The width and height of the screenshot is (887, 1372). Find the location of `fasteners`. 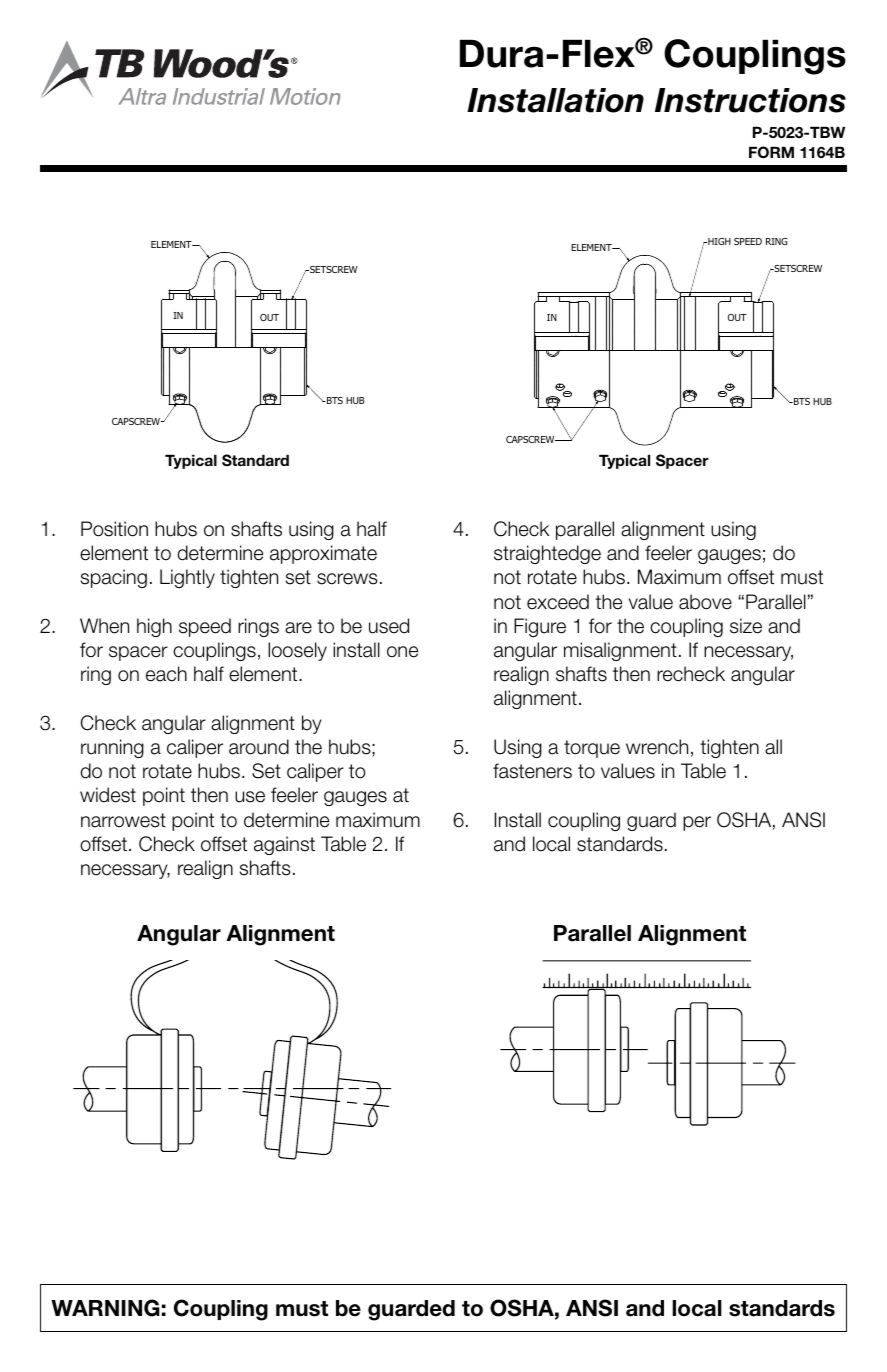

fasteners is located at coordinates (532, 771).
